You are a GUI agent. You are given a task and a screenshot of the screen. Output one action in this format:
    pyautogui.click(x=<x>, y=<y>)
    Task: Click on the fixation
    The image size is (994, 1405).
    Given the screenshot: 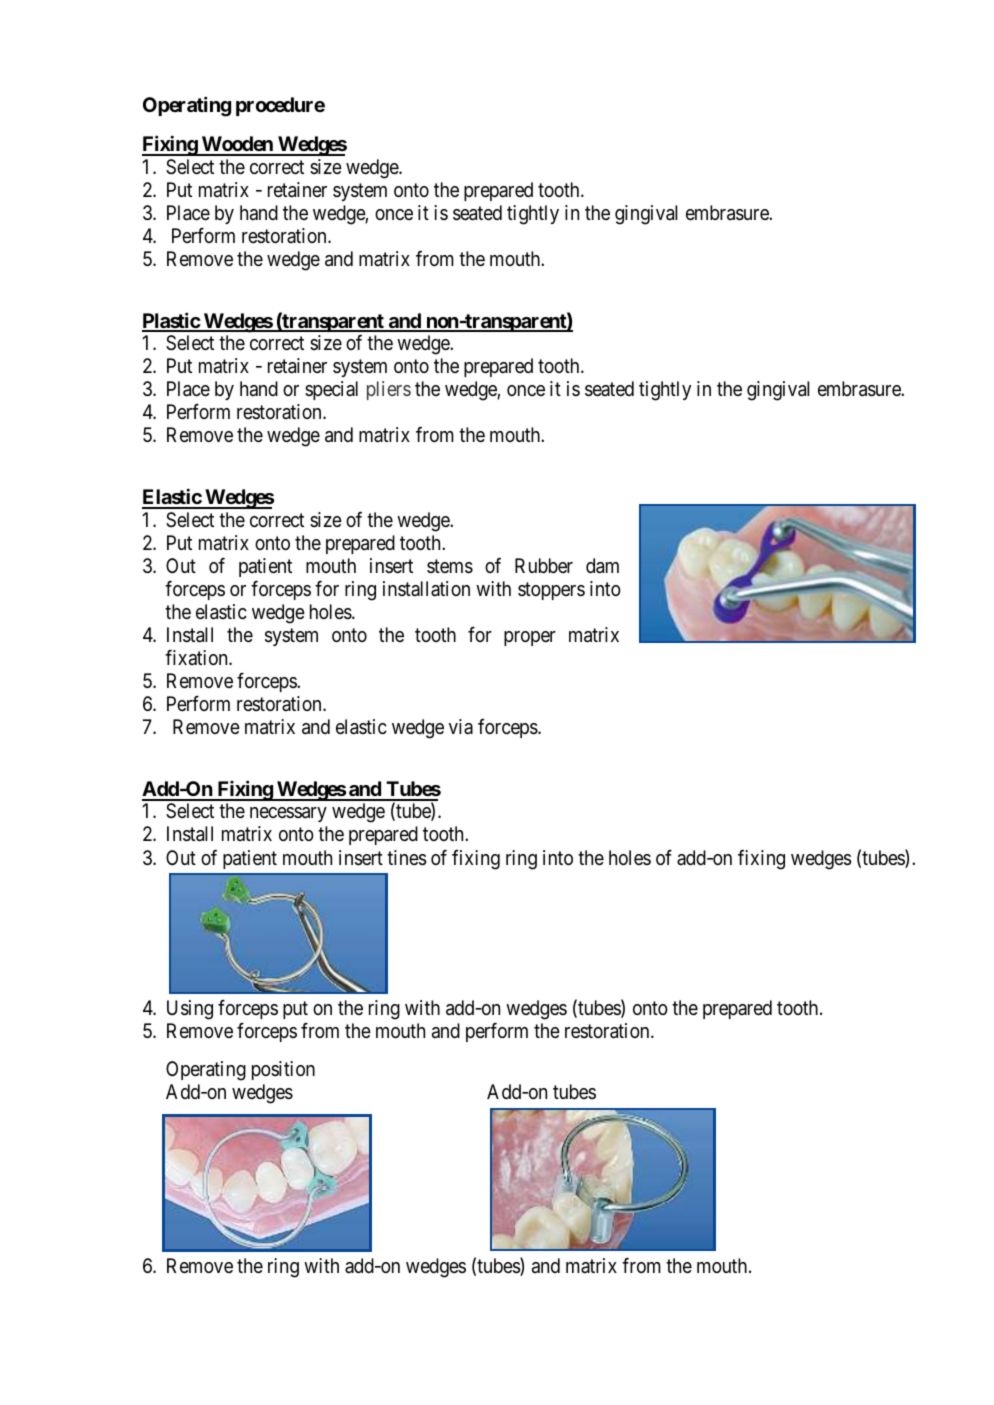 What is the action you would take?
    pyautogui.click(x=197, y=657)
